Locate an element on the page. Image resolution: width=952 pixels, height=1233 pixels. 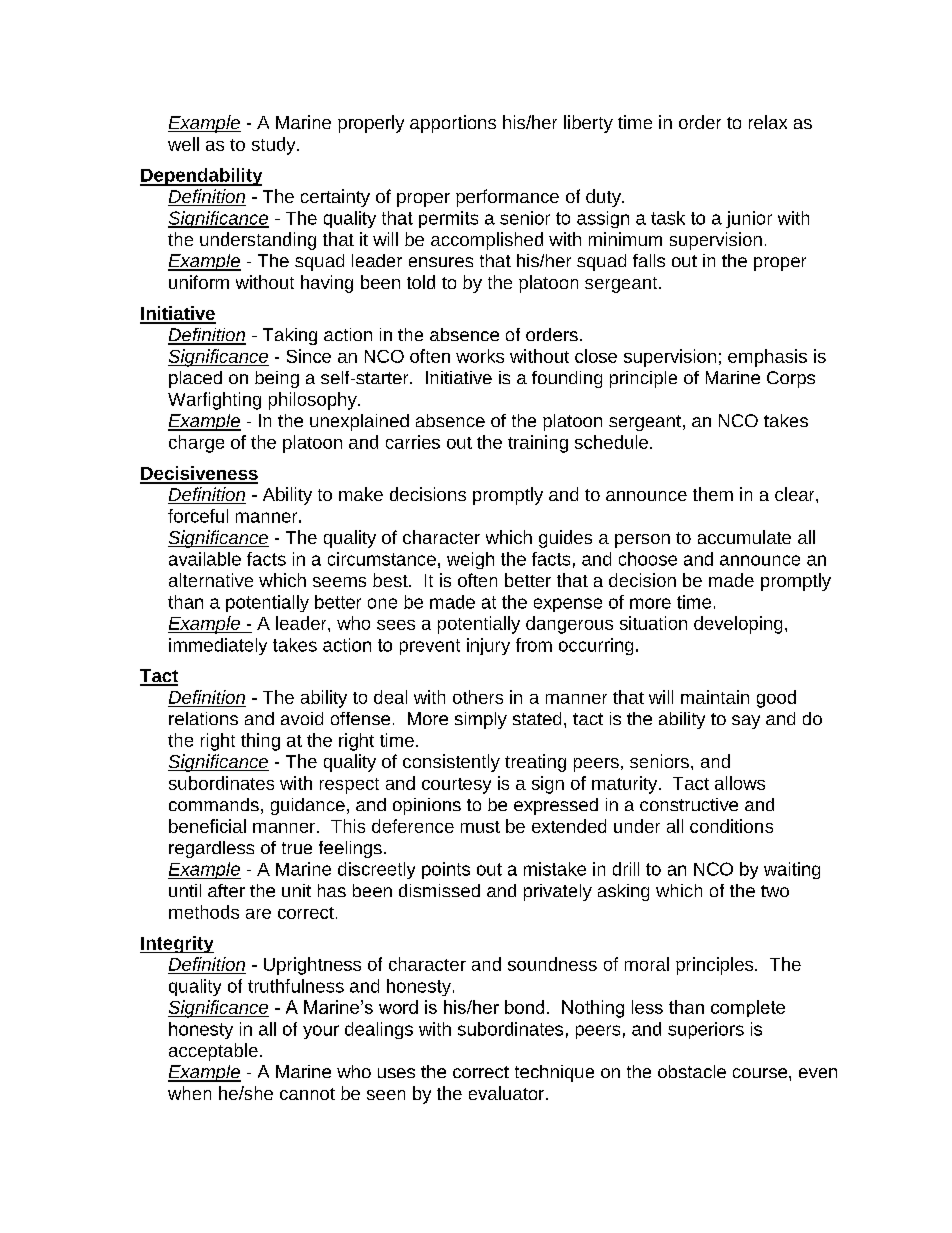
consistently is located at coordinates (451, 763).
